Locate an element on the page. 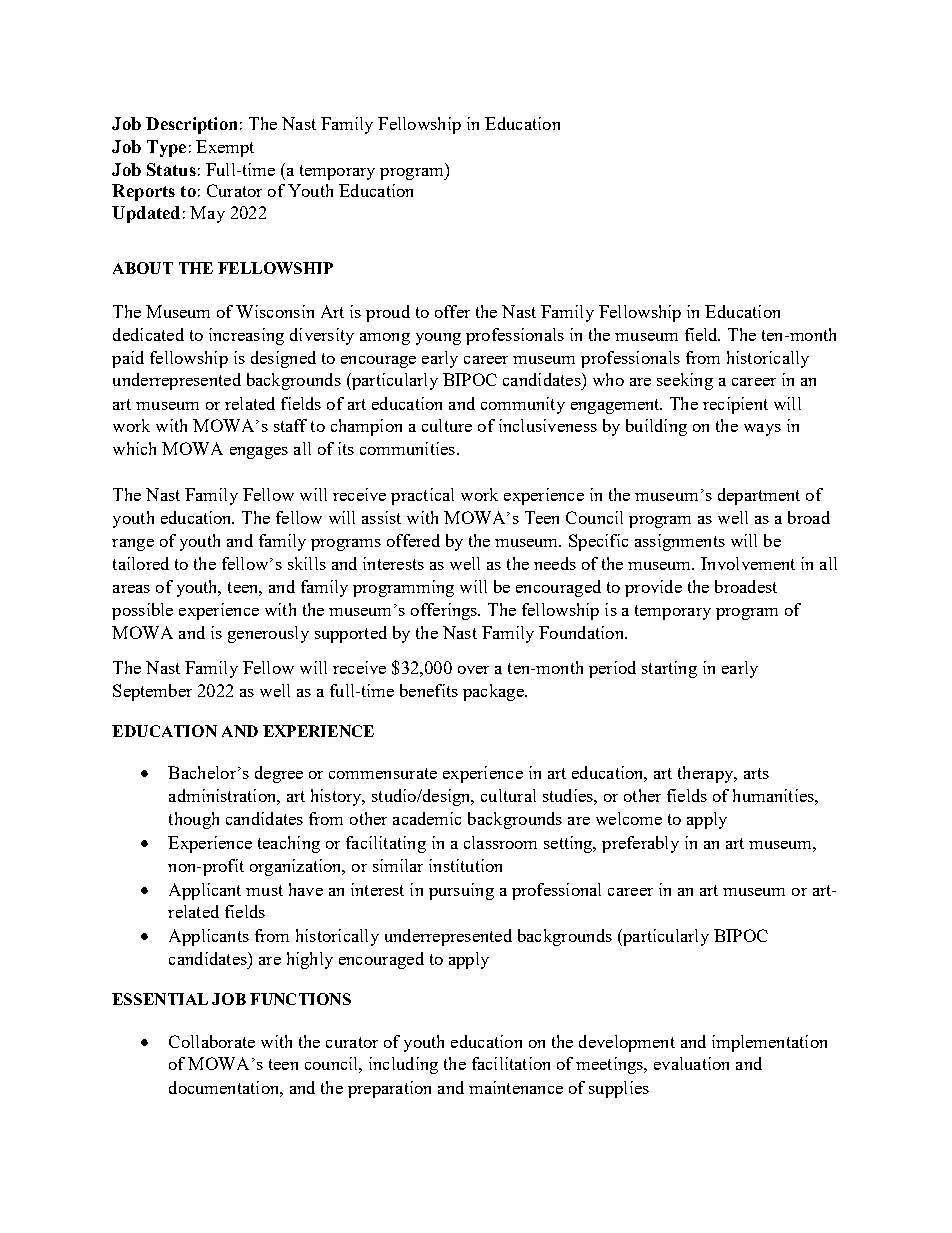 The image size is (952, 1233). including is located at coordinates (403, 1065).
